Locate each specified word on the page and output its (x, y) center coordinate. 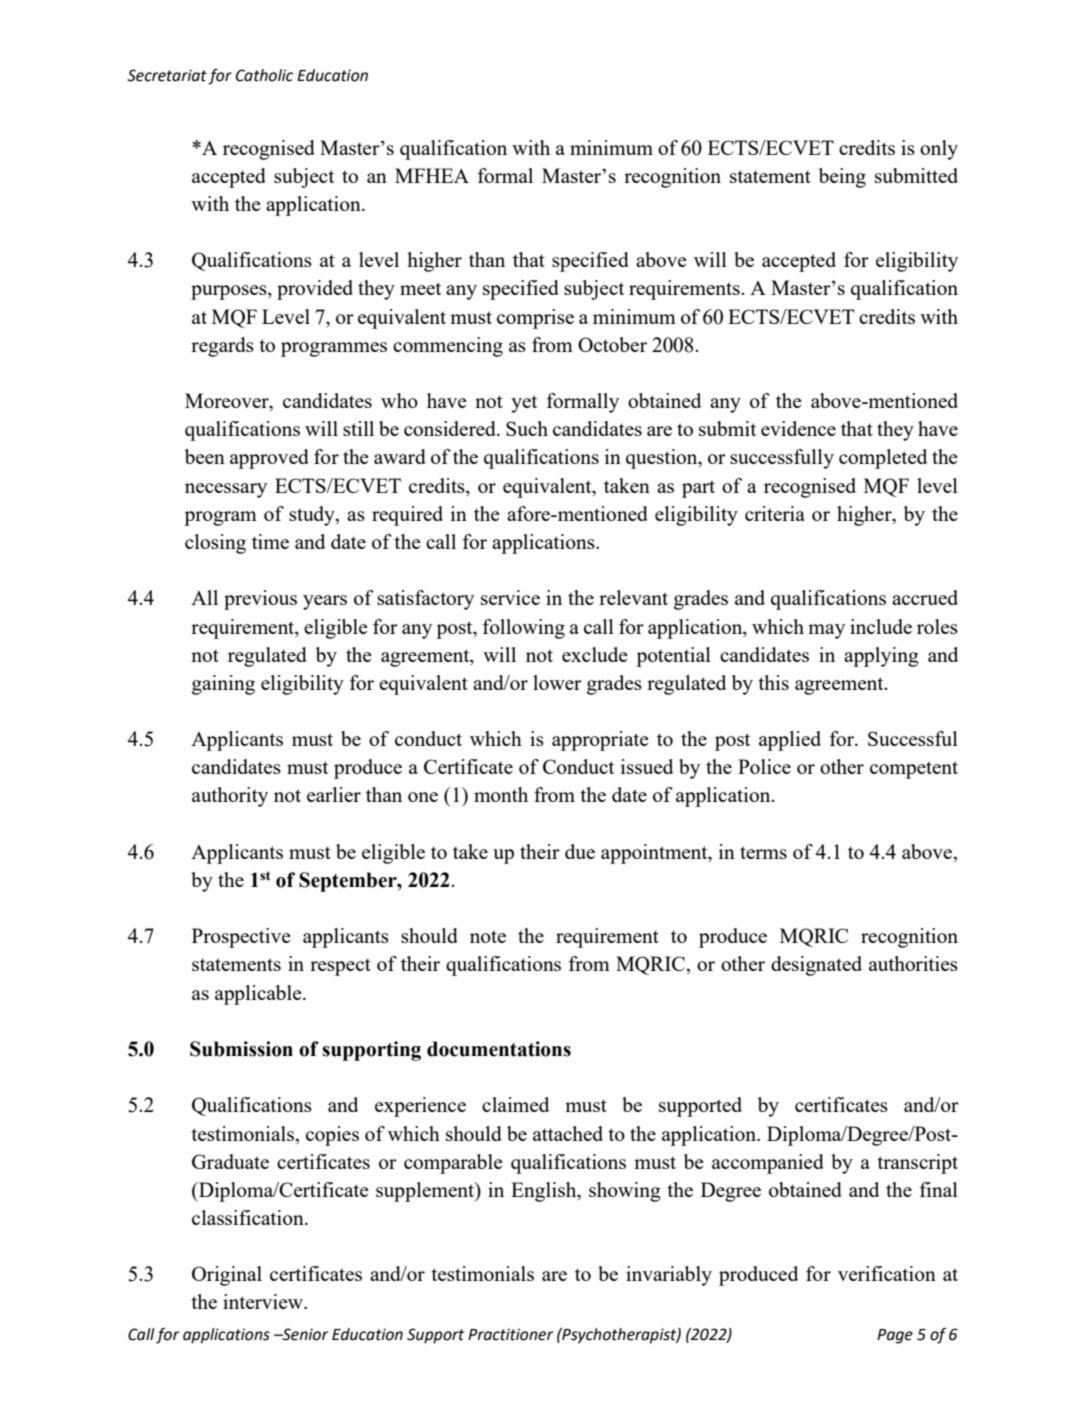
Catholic (264, 75)
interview (264, 1301)
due (580, 851)
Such (527, 428)
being (842, 178)
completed (883, 459)
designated (816, 966)
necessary (226, 490)
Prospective (241, 938)
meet (420, 288)
